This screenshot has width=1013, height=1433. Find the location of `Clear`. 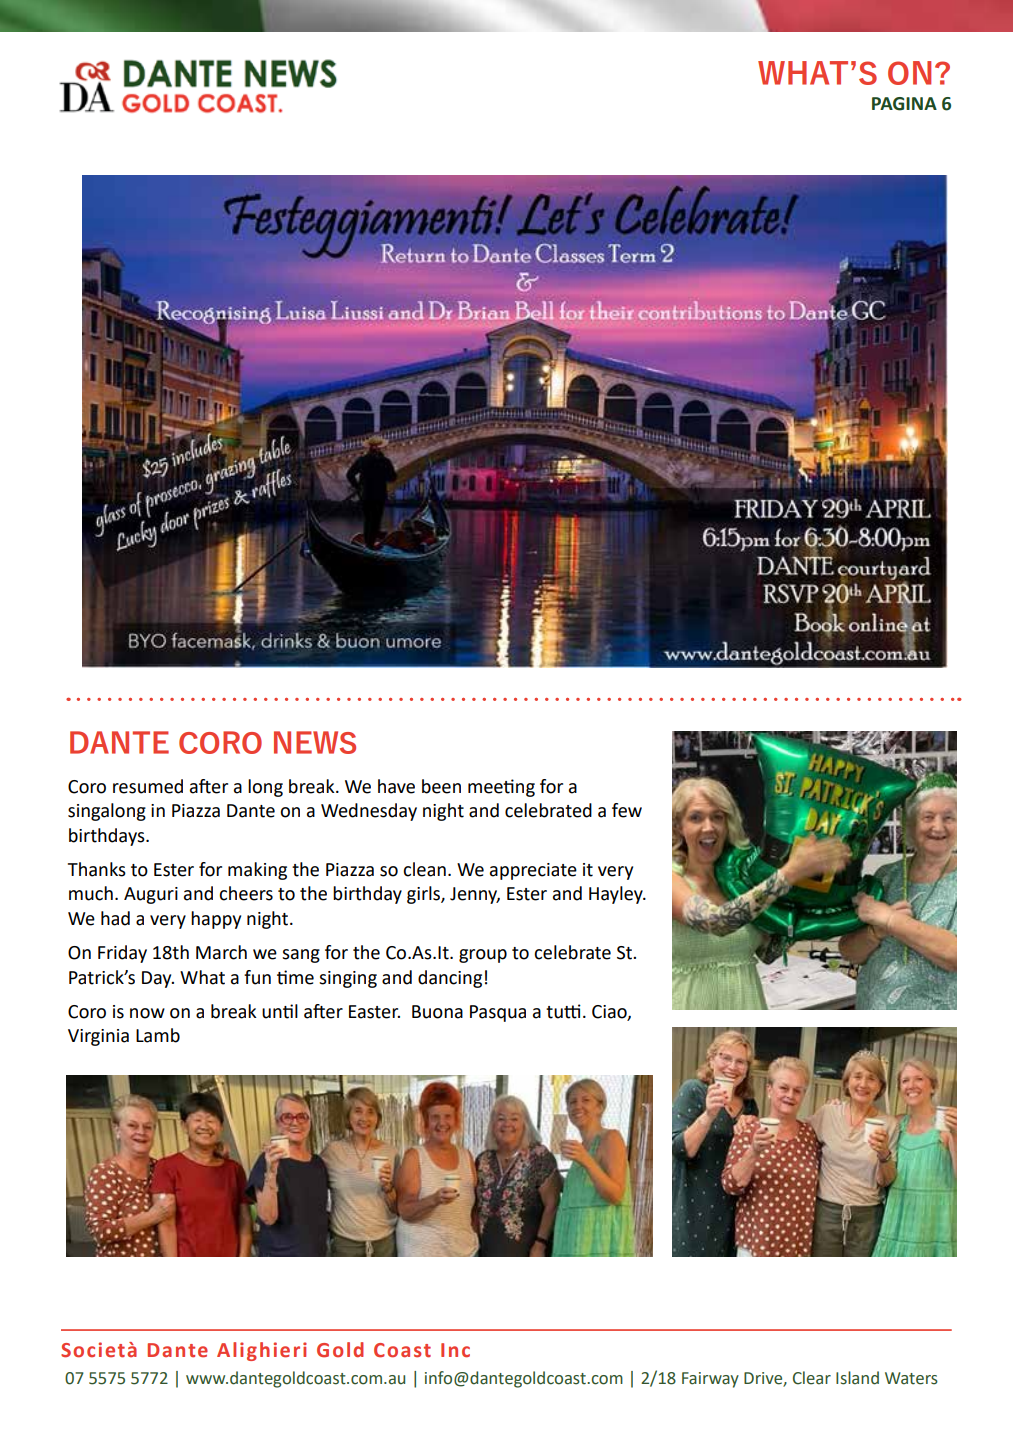

Clear is located at coordinates (812, 1378).
